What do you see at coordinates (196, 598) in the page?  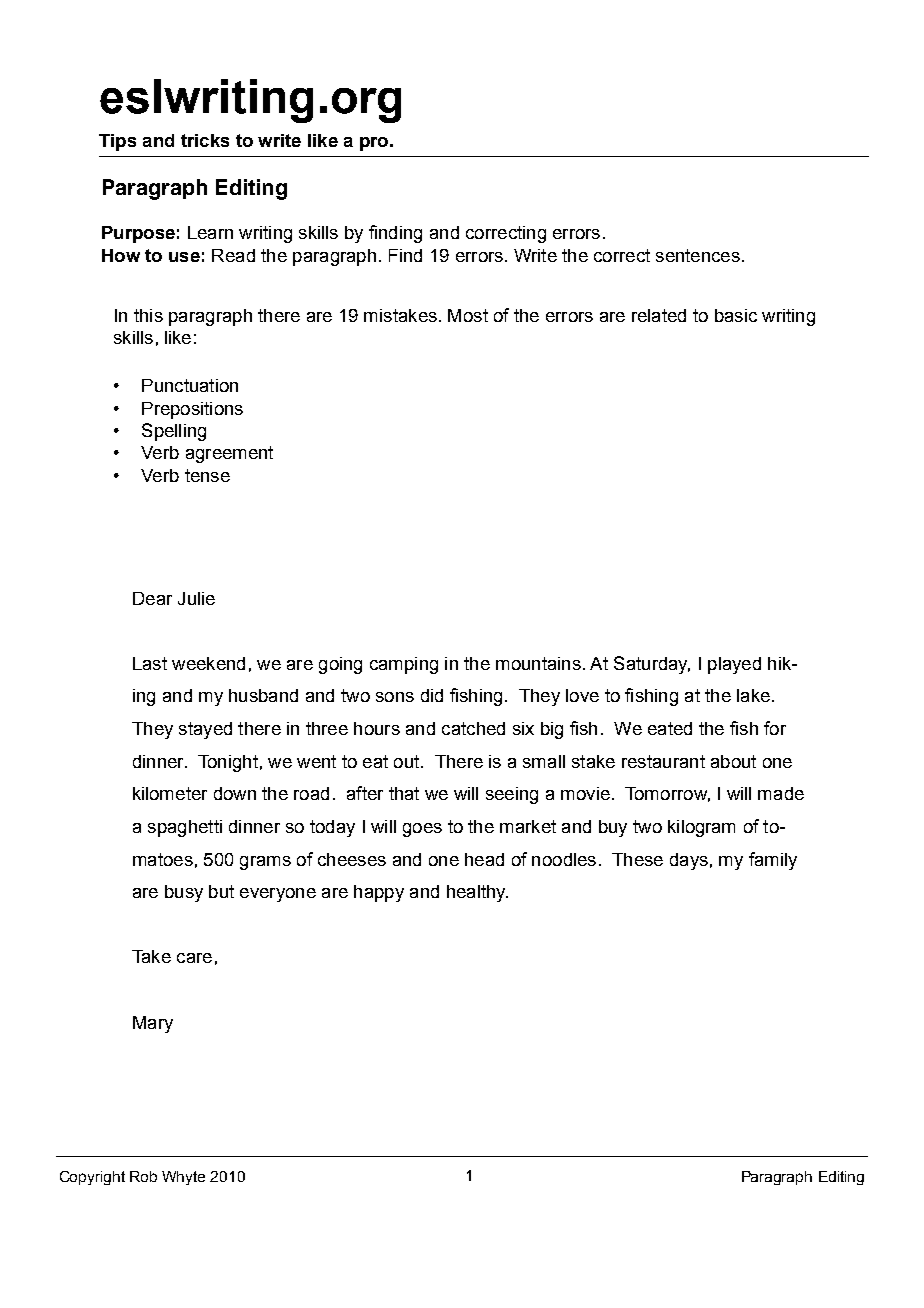 I see `Julie` at bounding box center [196, 598].
